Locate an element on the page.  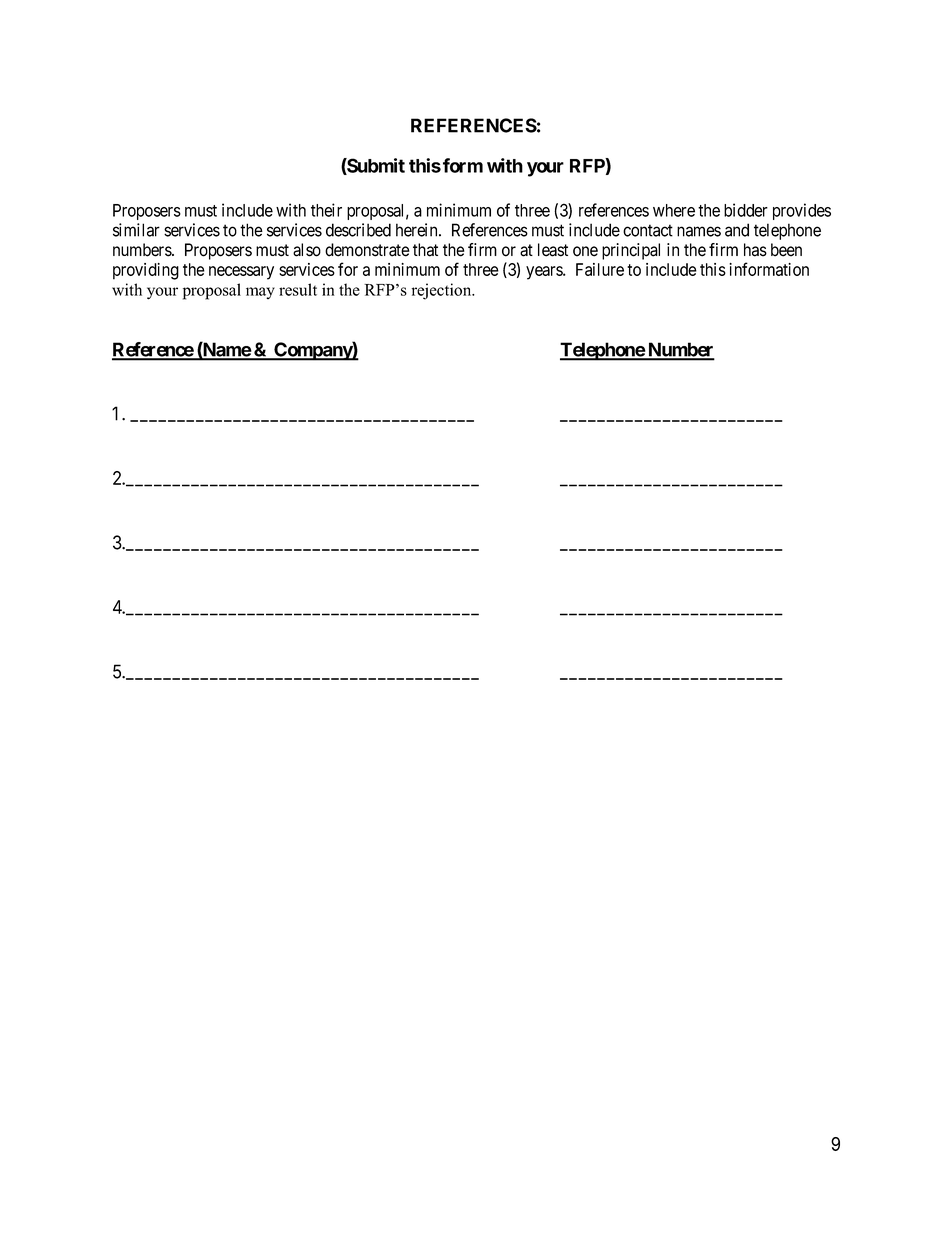
bidder is located at coordinates (746, 210).
